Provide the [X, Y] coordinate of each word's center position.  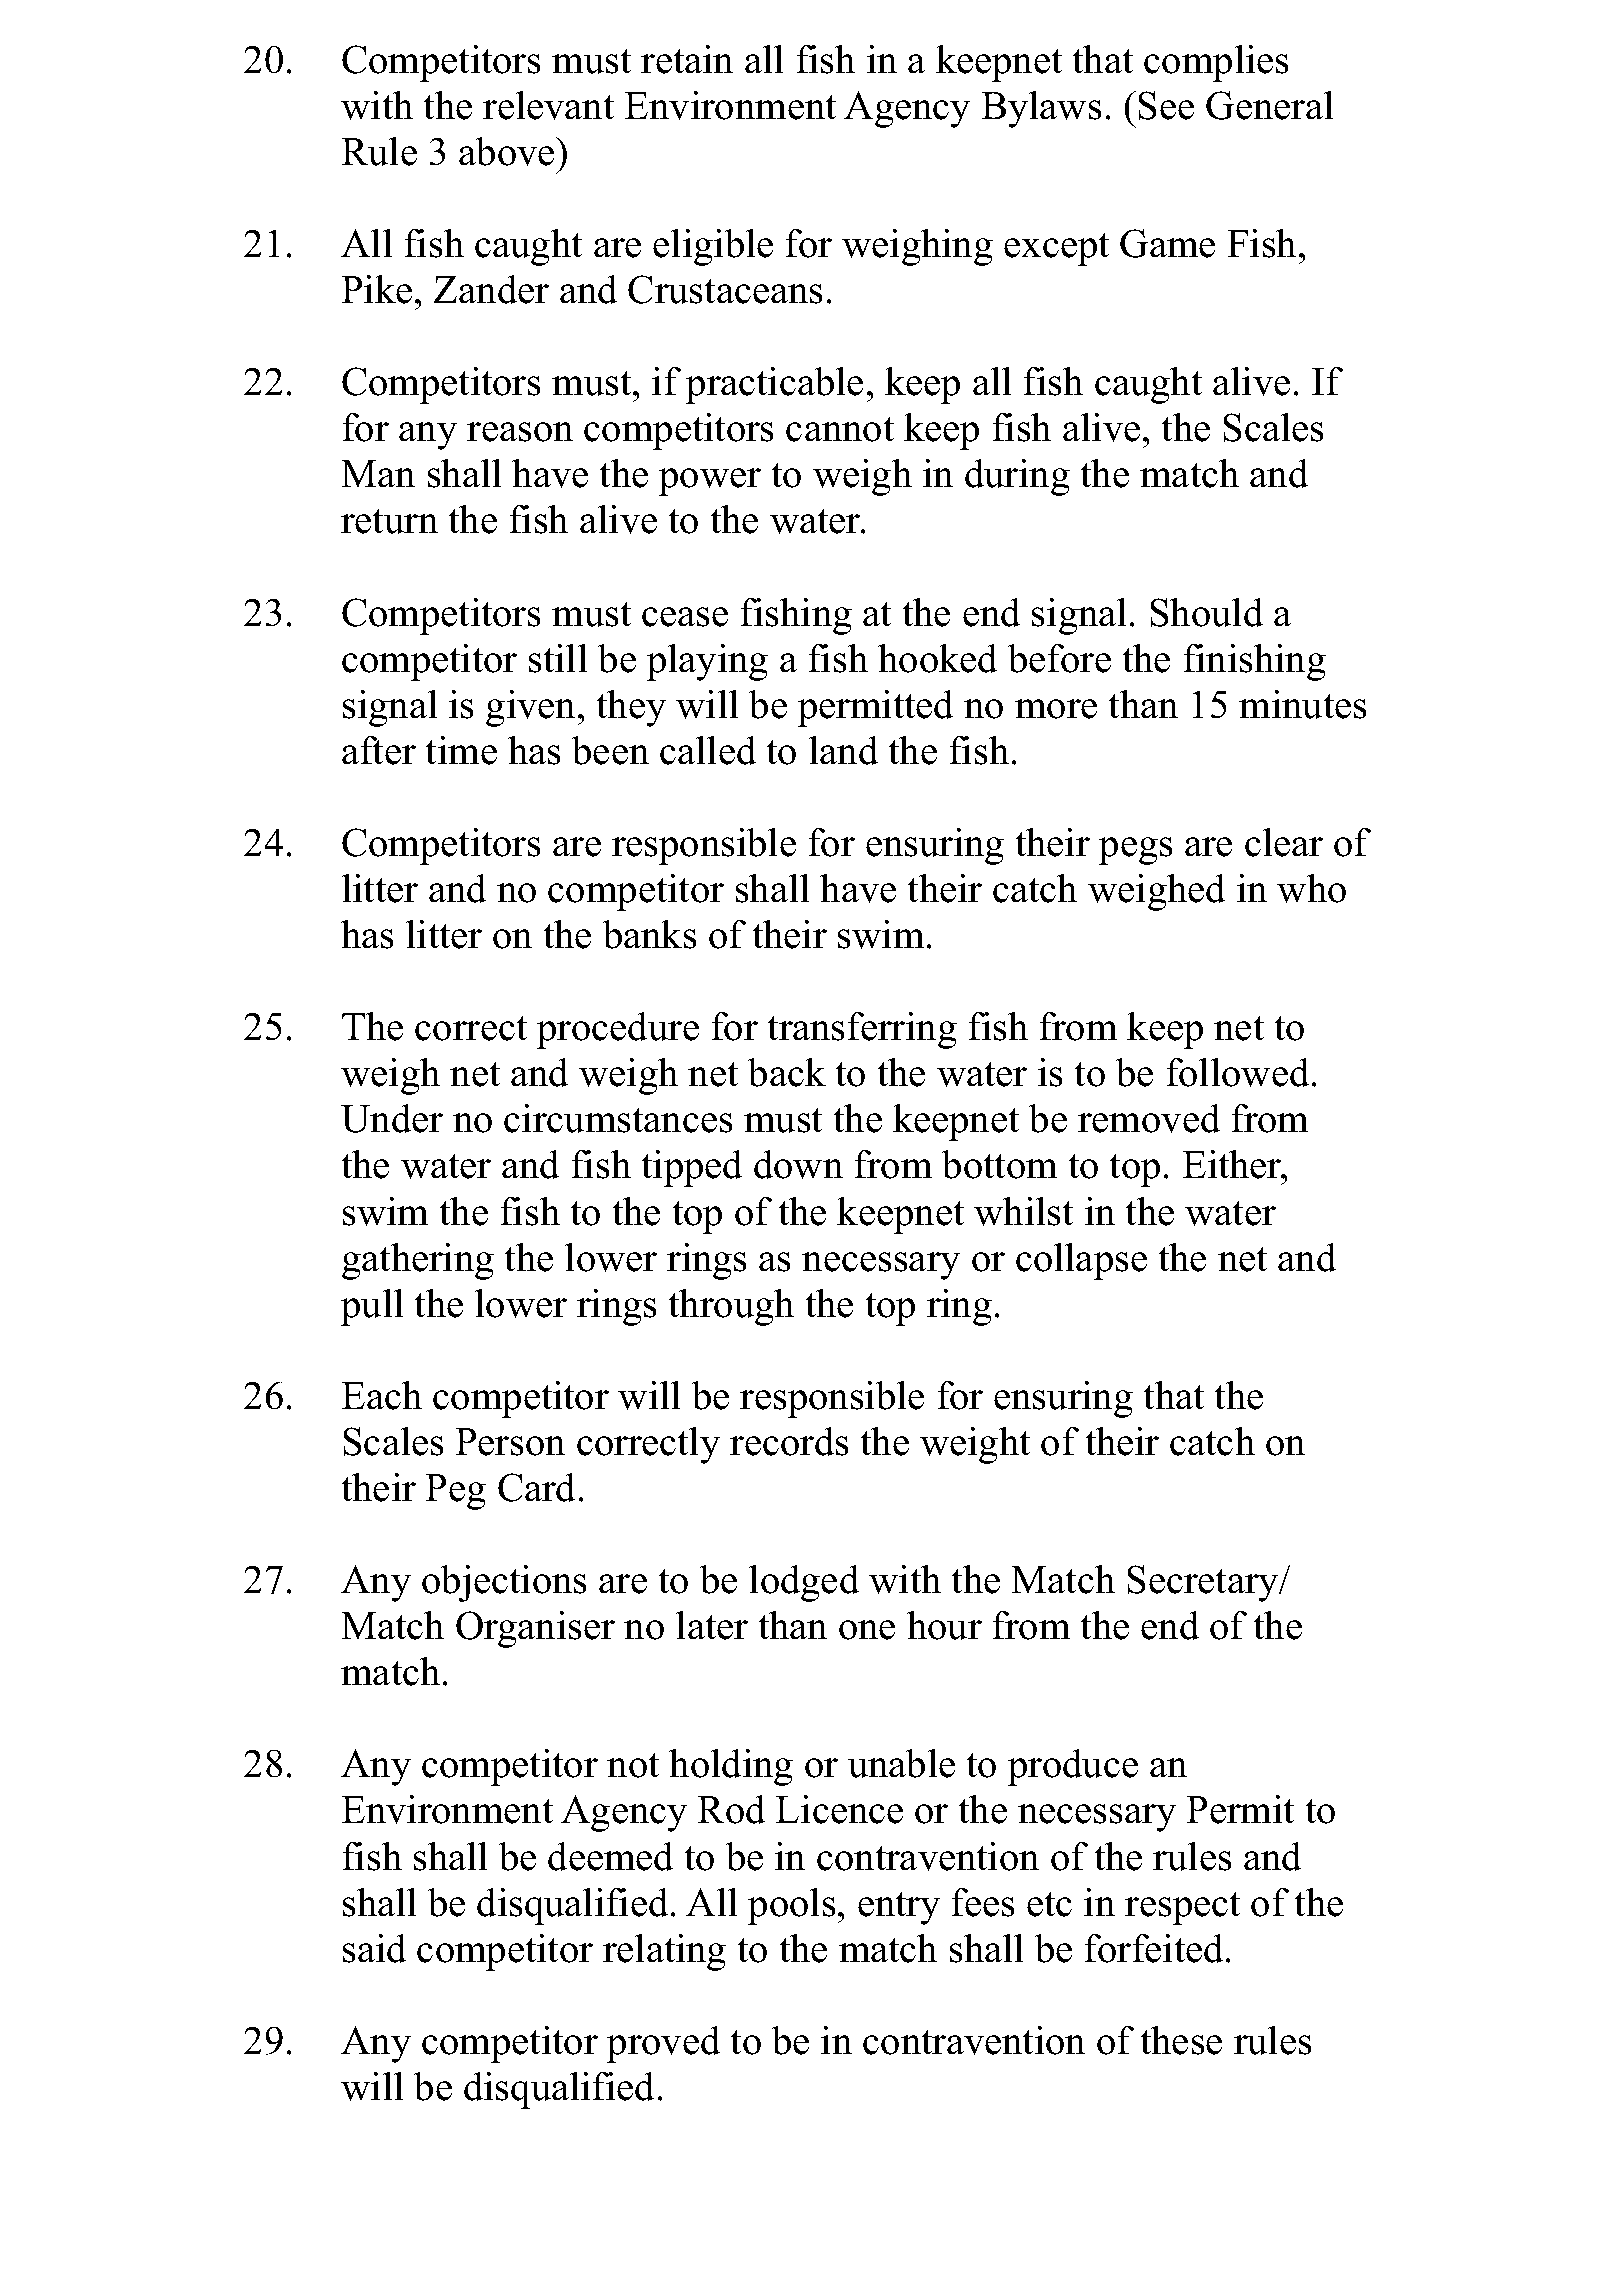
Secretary [1204, 1583]
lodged [804, 1583]
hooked [937, 658]
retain [687, 59]
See [1166, 105]
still [558, 658]
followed [1238, 1072]
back [787, 1072]
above [508, 151]
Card [536, 1487]
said [374, 1948]
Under [392, 1118]
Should [1207, 612]
